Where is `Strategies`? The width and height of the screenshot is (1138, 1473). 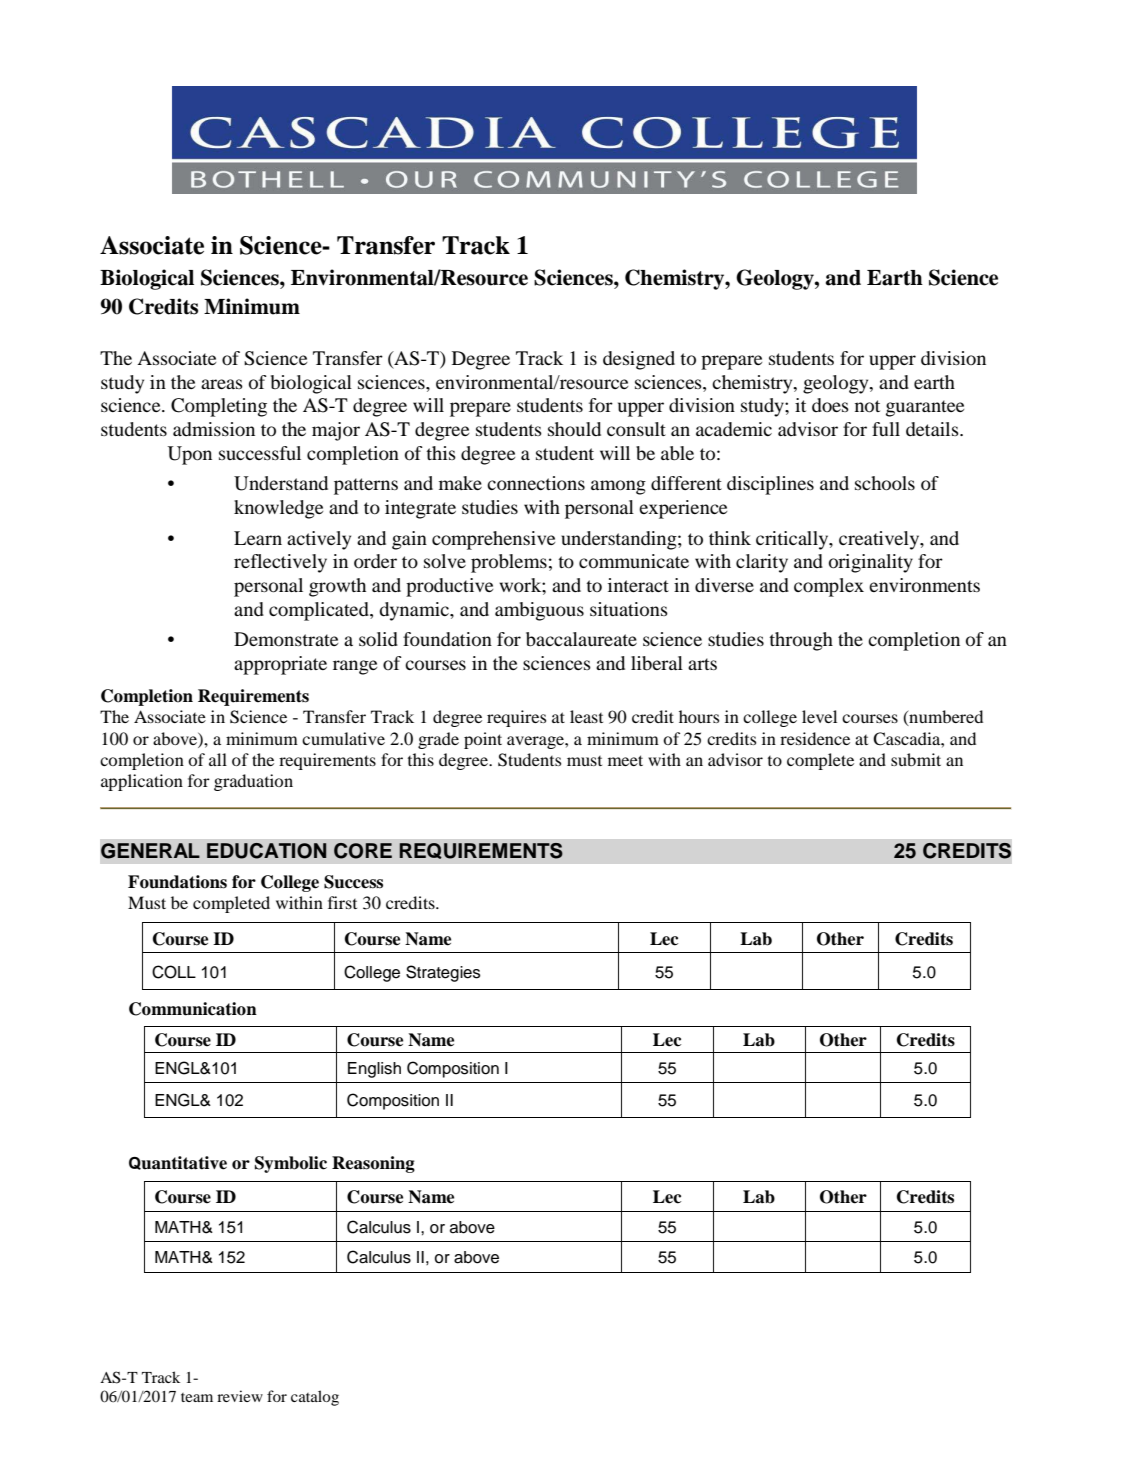 Strategies is located at coordinates (443, 973).
